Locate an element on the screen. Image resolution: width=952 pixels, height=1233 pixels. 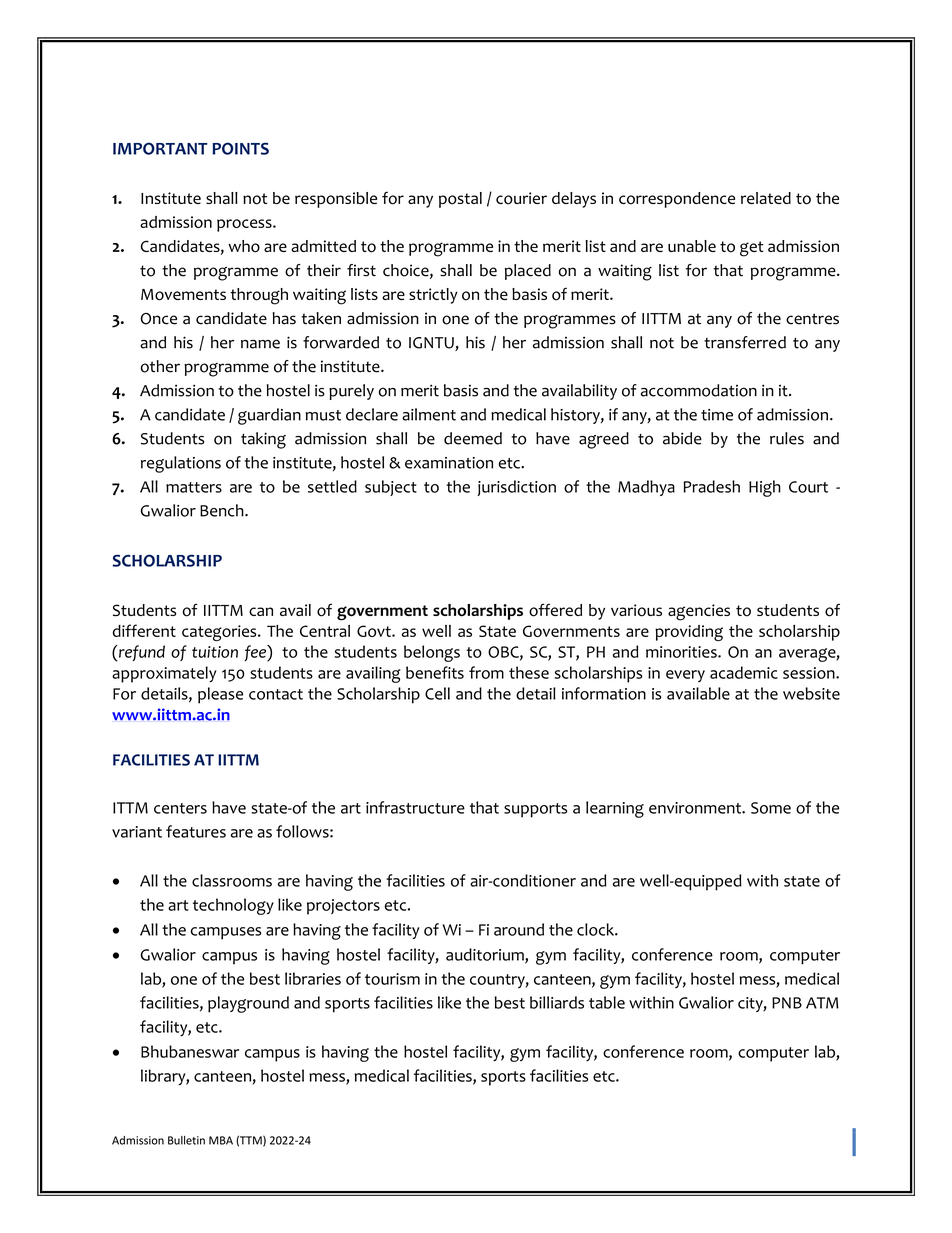
around is located at coordinates (519, 929).
